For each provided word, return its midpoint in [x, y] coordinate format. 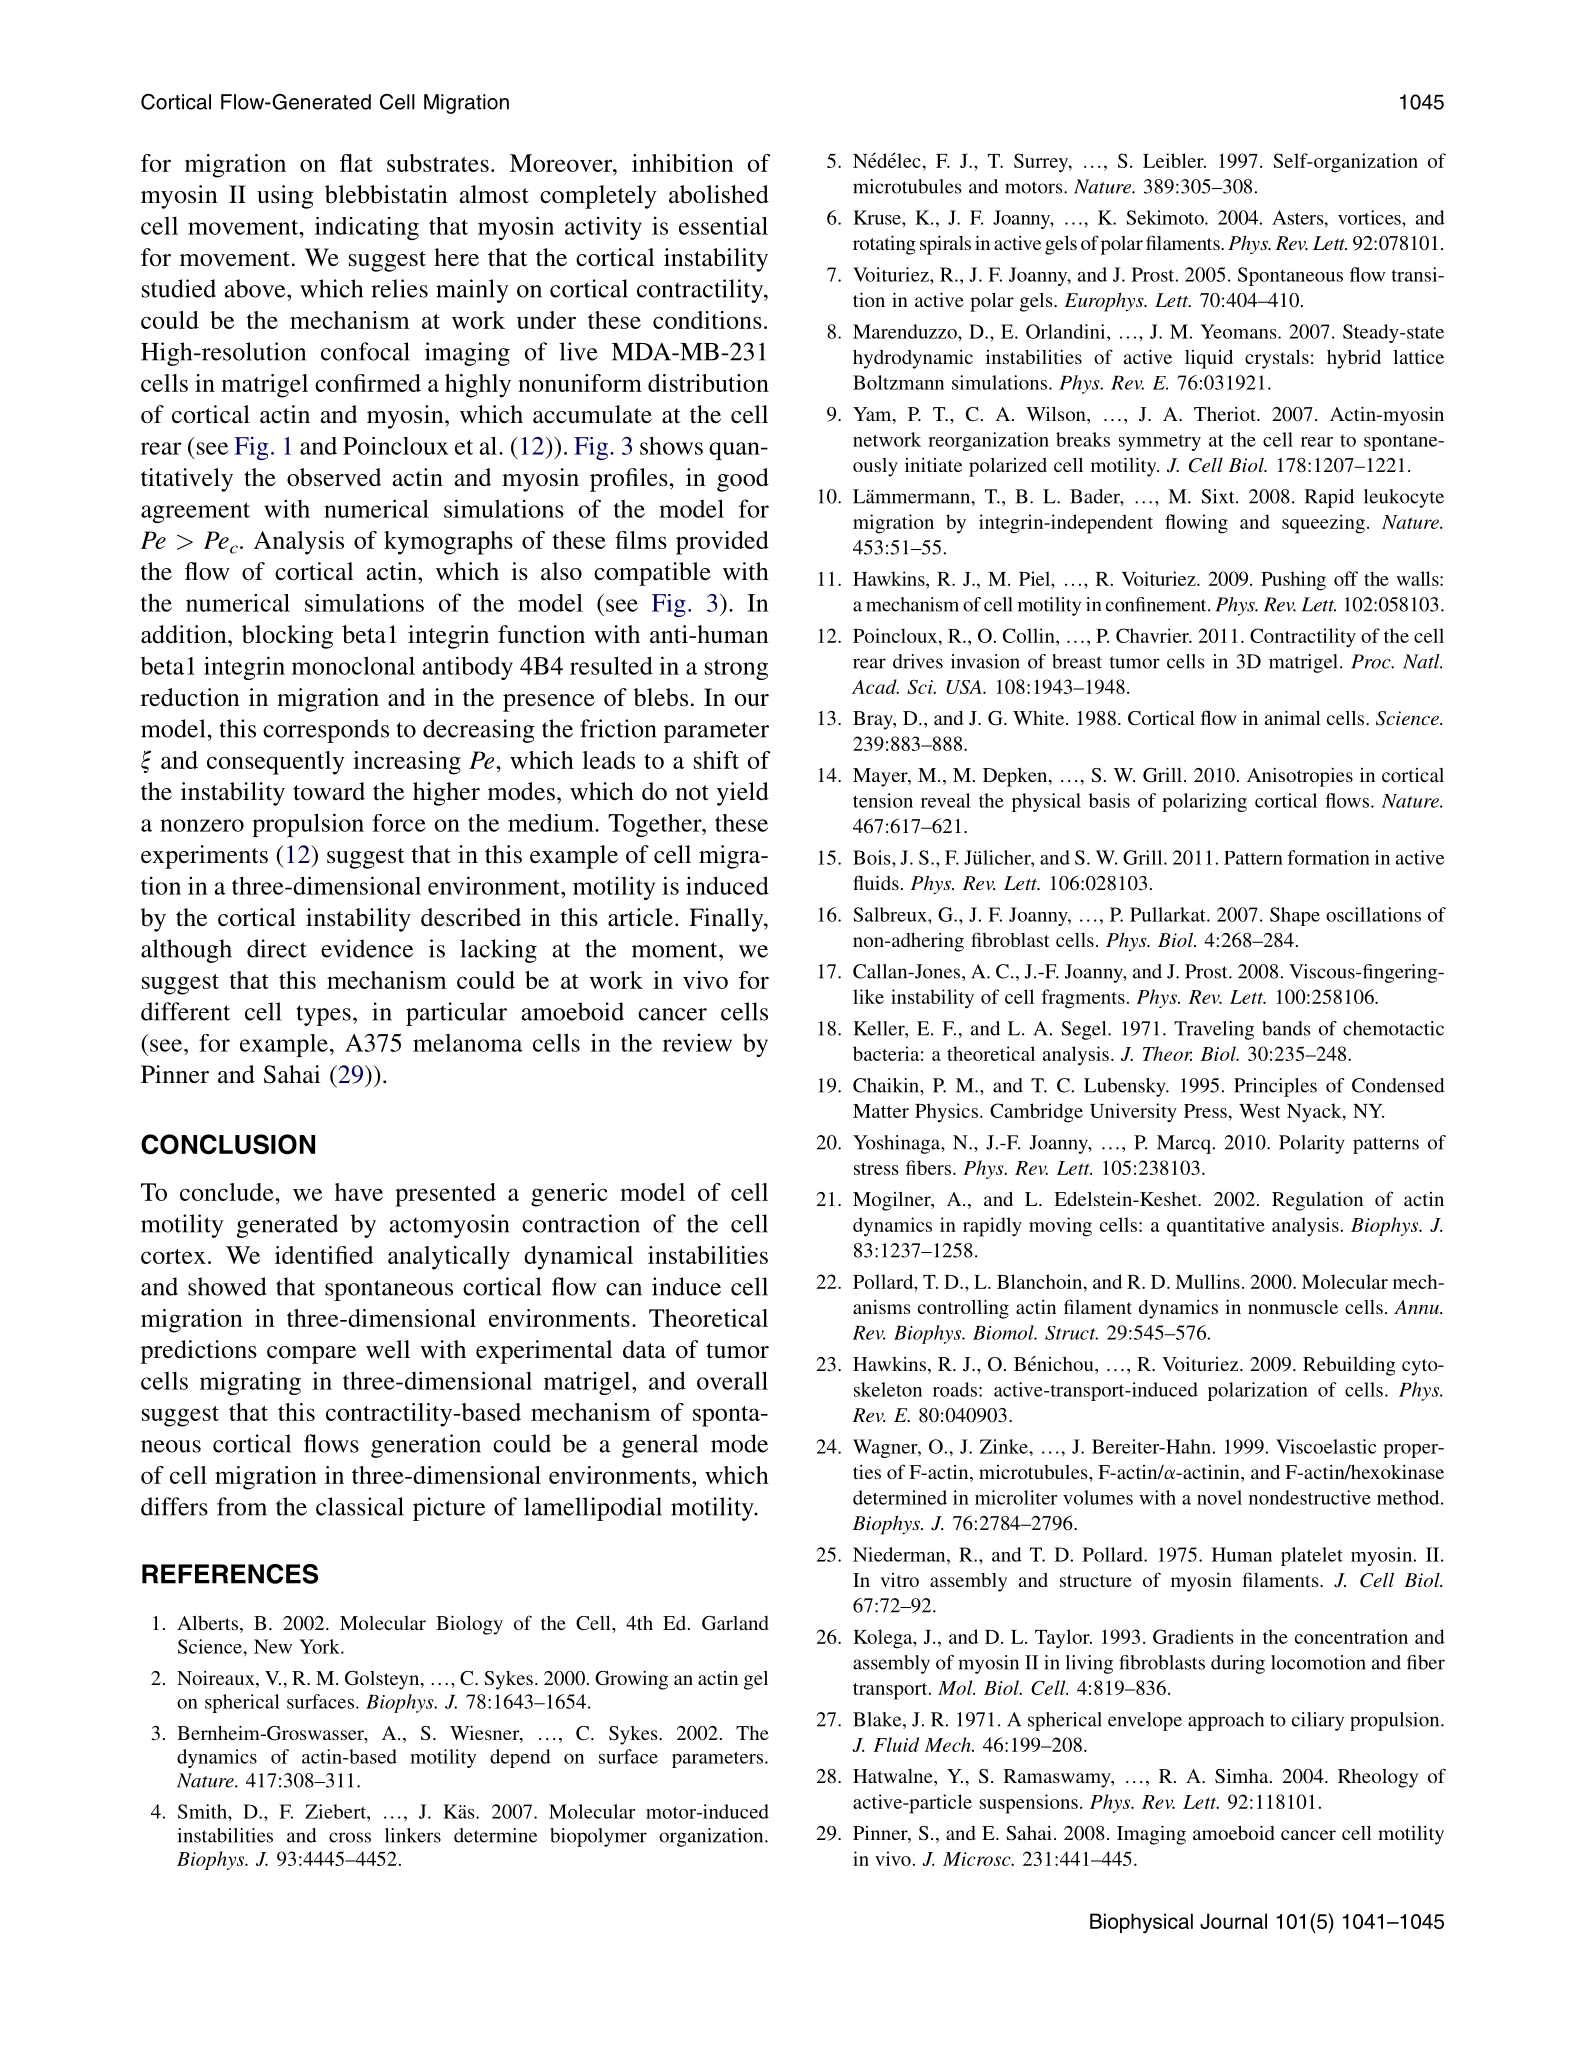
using [285, 197]
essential [723, 226]
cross [350, 1837]
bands [1286, 1028]
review [697, 1042]
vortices [1370, 217]
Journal [1233, 1921]
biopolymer [598, 1837]
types [324, 1015]
